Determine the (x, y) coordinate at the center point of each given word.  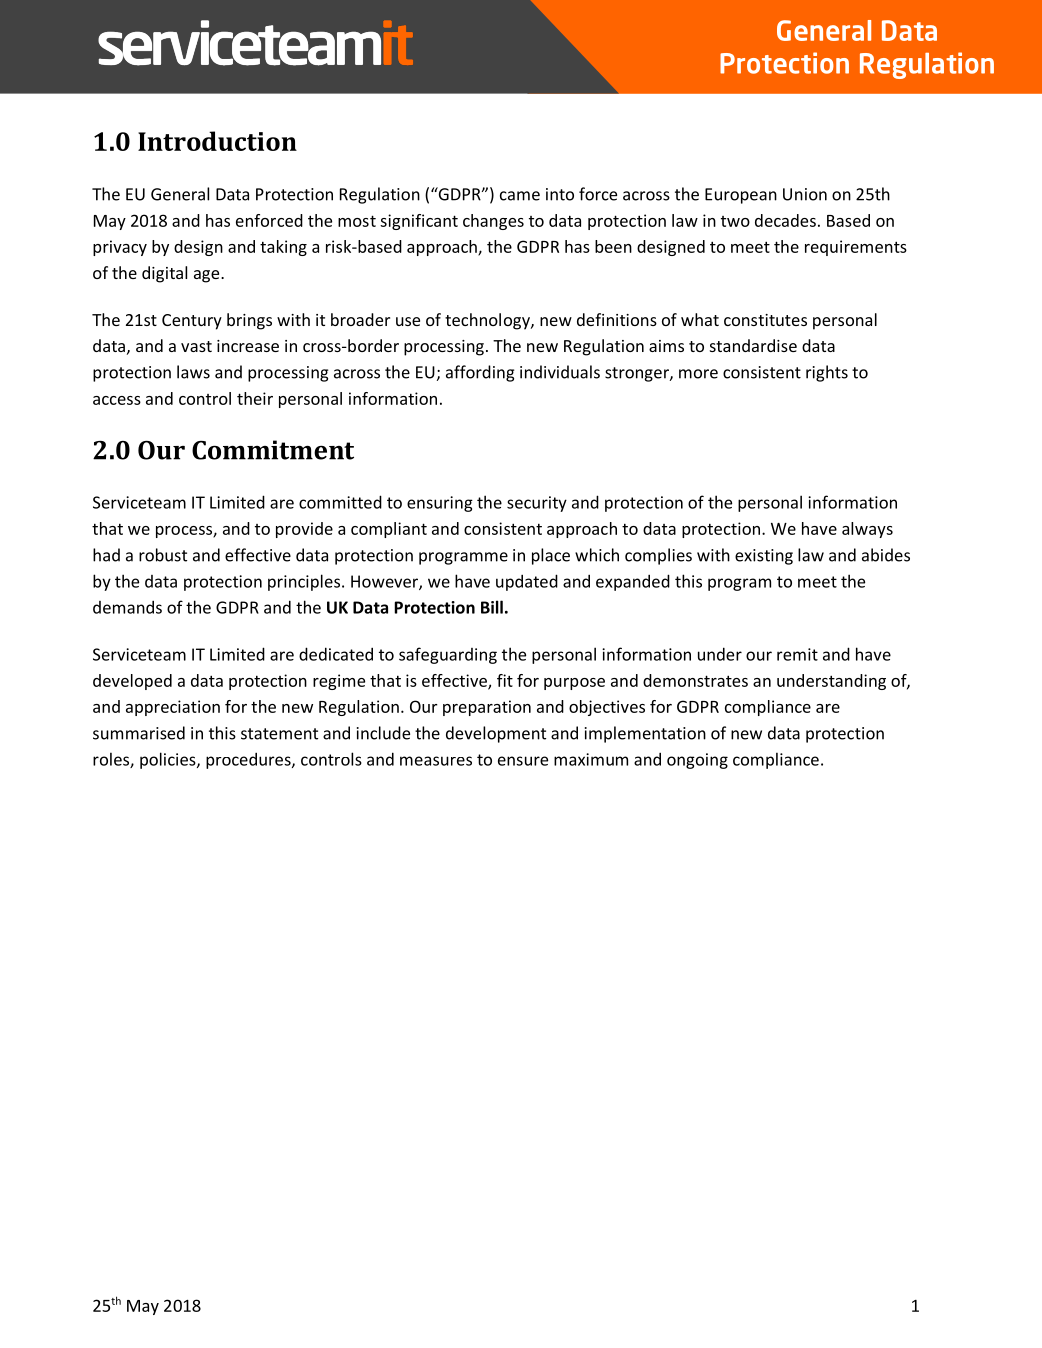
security (537, 504)
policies (169, 760)
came (520, 196)
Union (805, 194)
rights (827, 373)
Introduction (217, 141)
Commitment (273, 450)
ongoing (697, 761)
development (496, 734)
